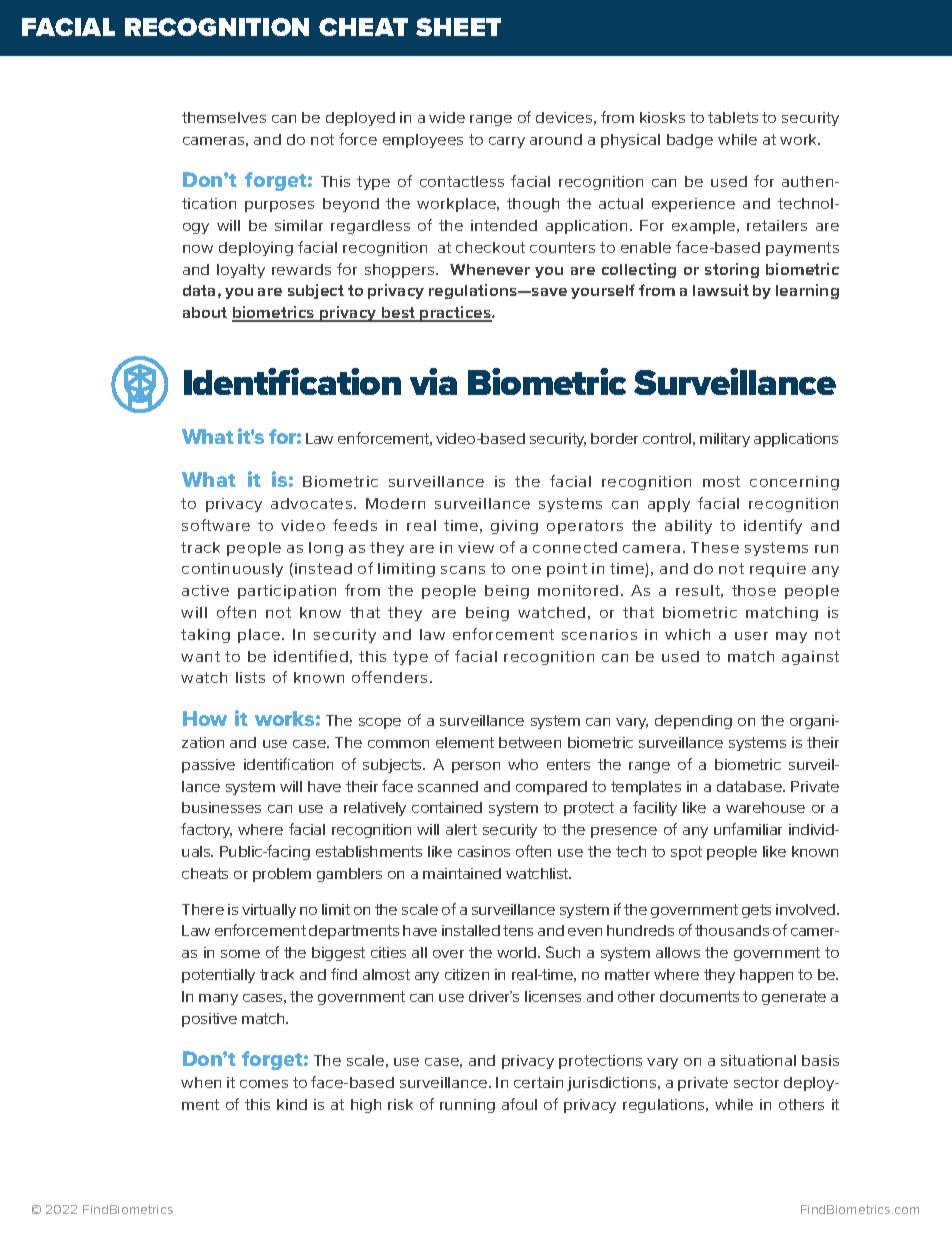  What do you see at coordinates (264, 1084) in the image?
I see `comes` at bounding box center [264, 1084].
